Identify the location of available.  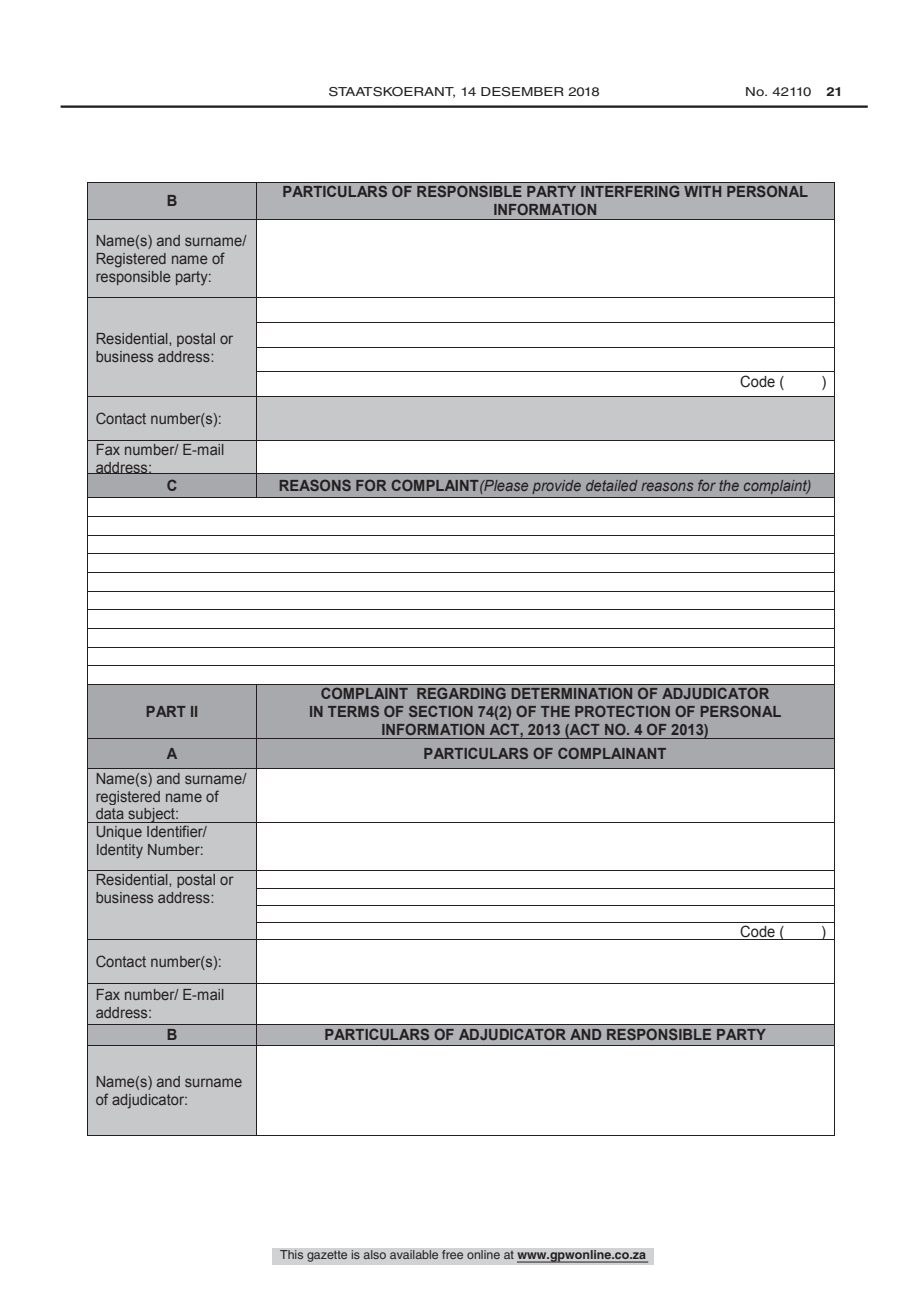
(414, 1255).
